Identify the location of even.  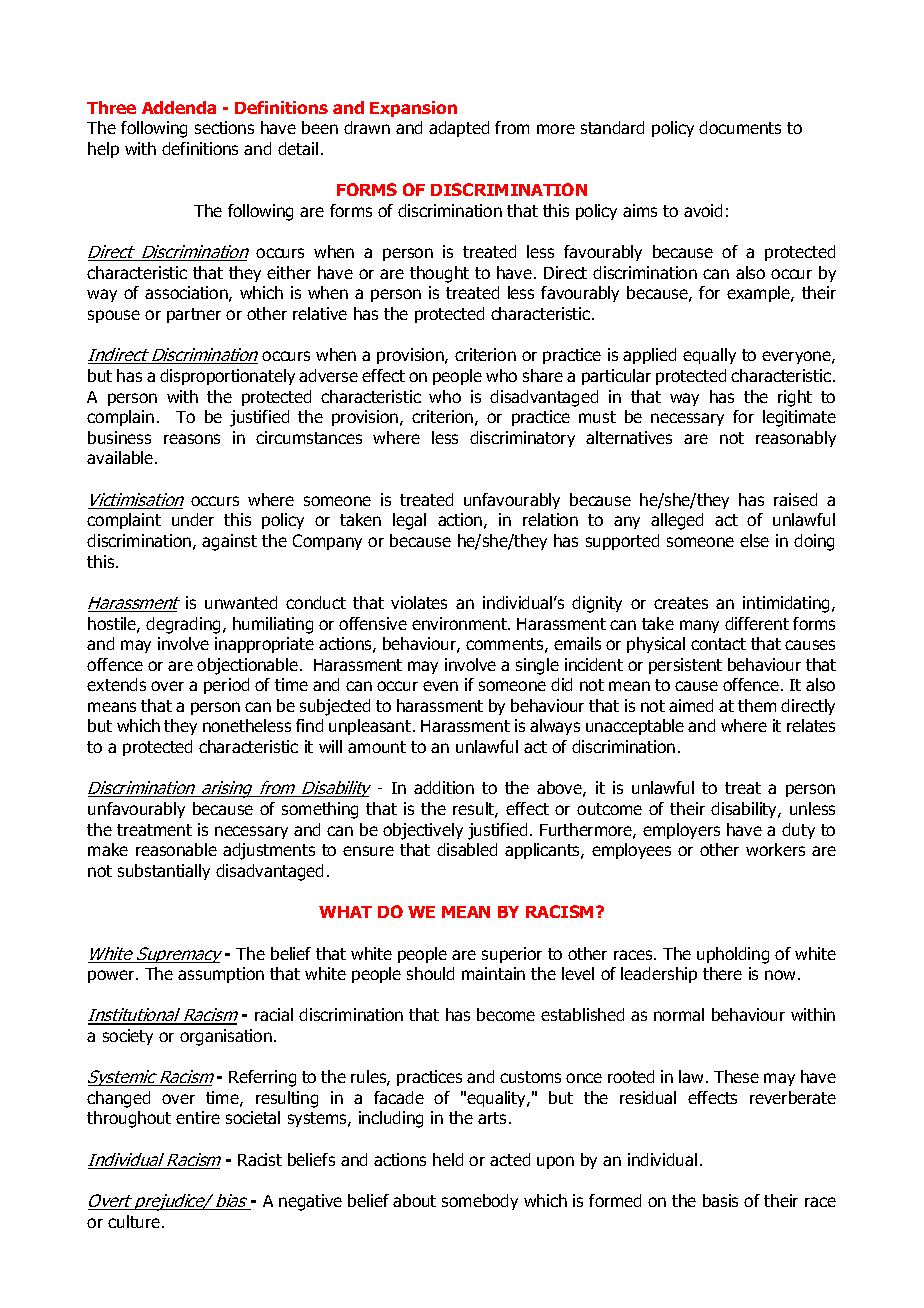
(440, 686).
